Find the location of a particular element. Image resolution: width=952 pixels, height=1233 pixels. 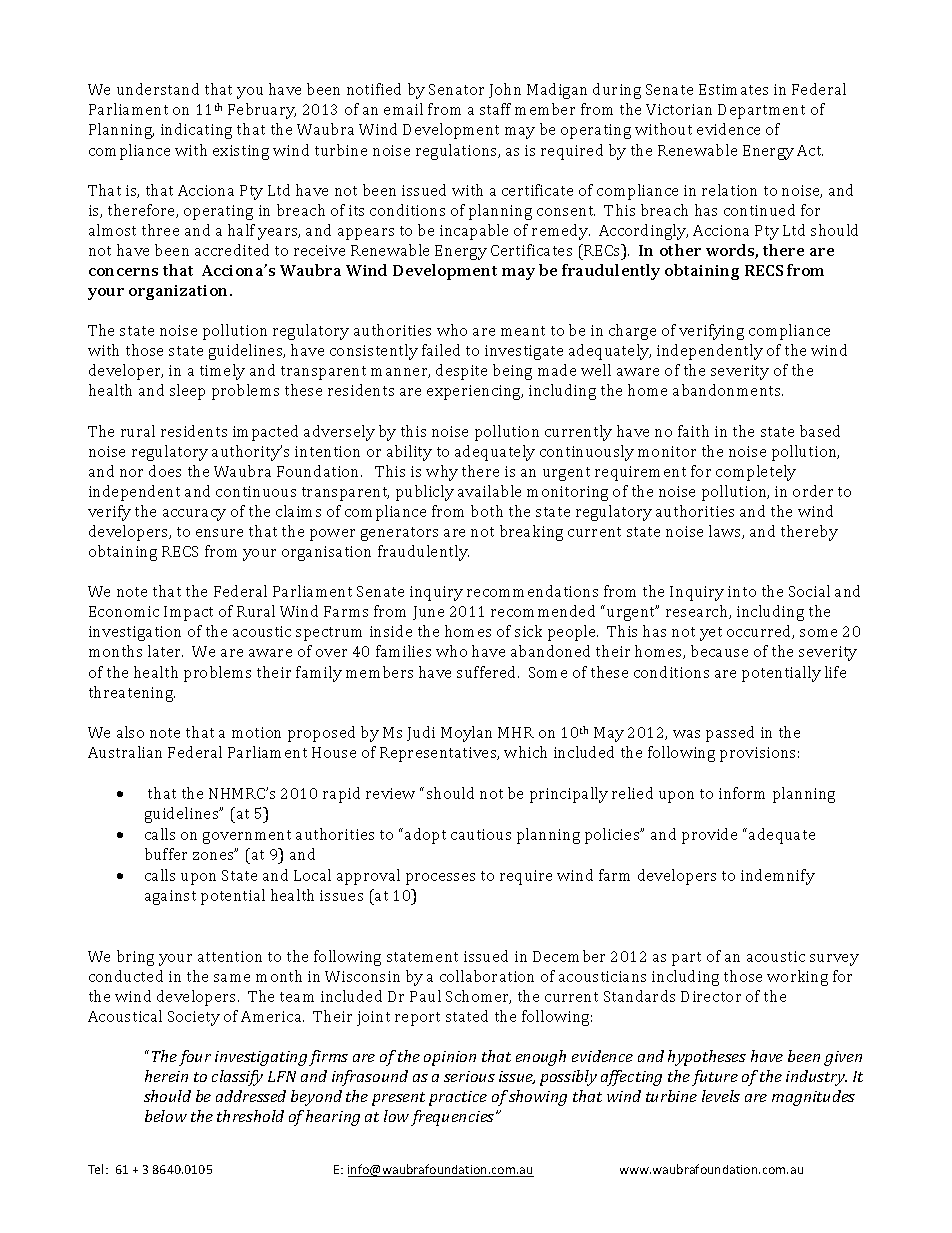

indicating is located at coordinates (196, 131).
